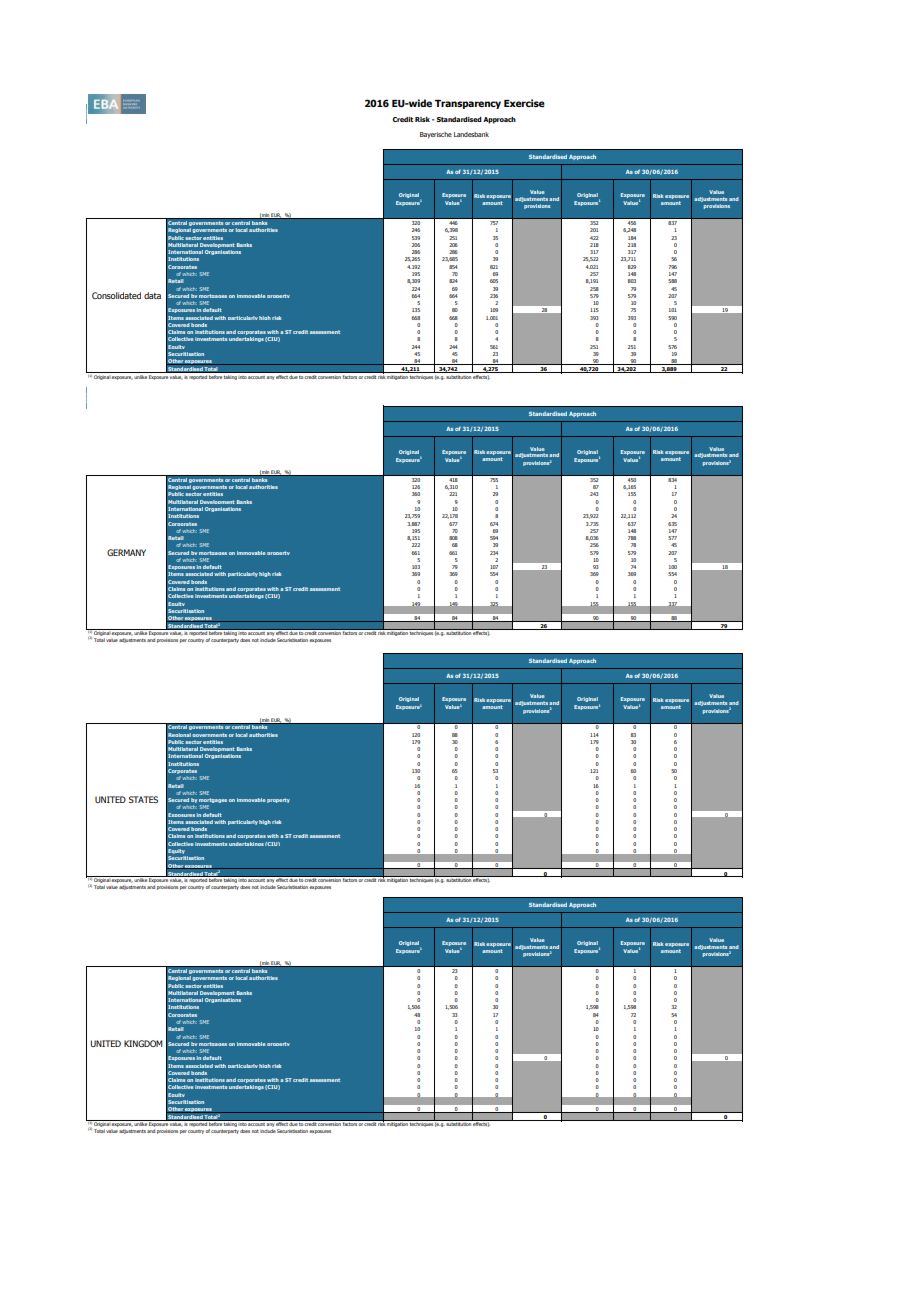 The image size is (924, 1308). What do you see at coordinates (152, 295) in the screenshot?
I see `data` at bounding box center [152, 295].
